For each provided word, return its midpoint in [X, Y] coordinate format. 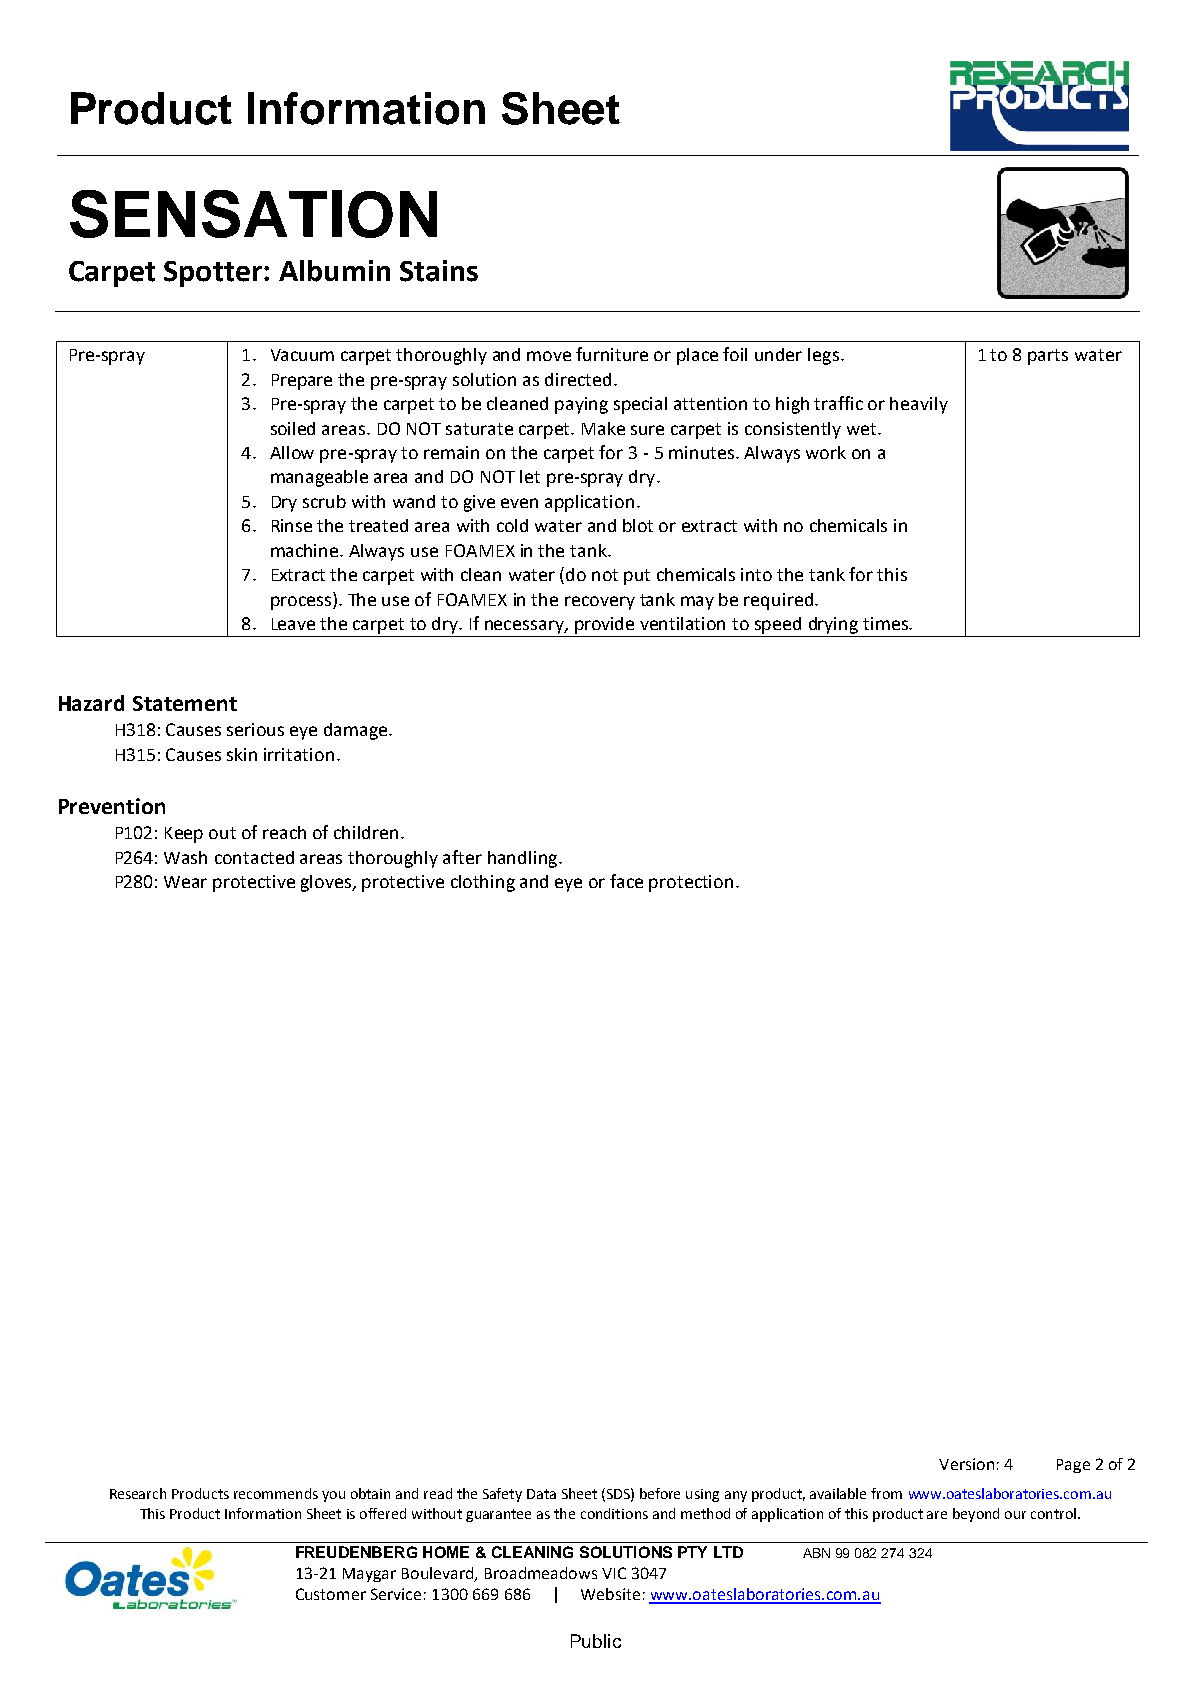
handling [524, 859]
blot [638, 525]
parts [1048, 357]
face [626, 881]
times [886, 623]
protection [691, 883]
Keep [184, 835]
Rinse [292, 525]
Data [541, 1494]
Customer [331, 1594]
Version [966, 1464]
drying [833, 625]
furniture [612, 354]
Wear [185, 882]
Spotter [214, 274]
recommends [276, 1493]
